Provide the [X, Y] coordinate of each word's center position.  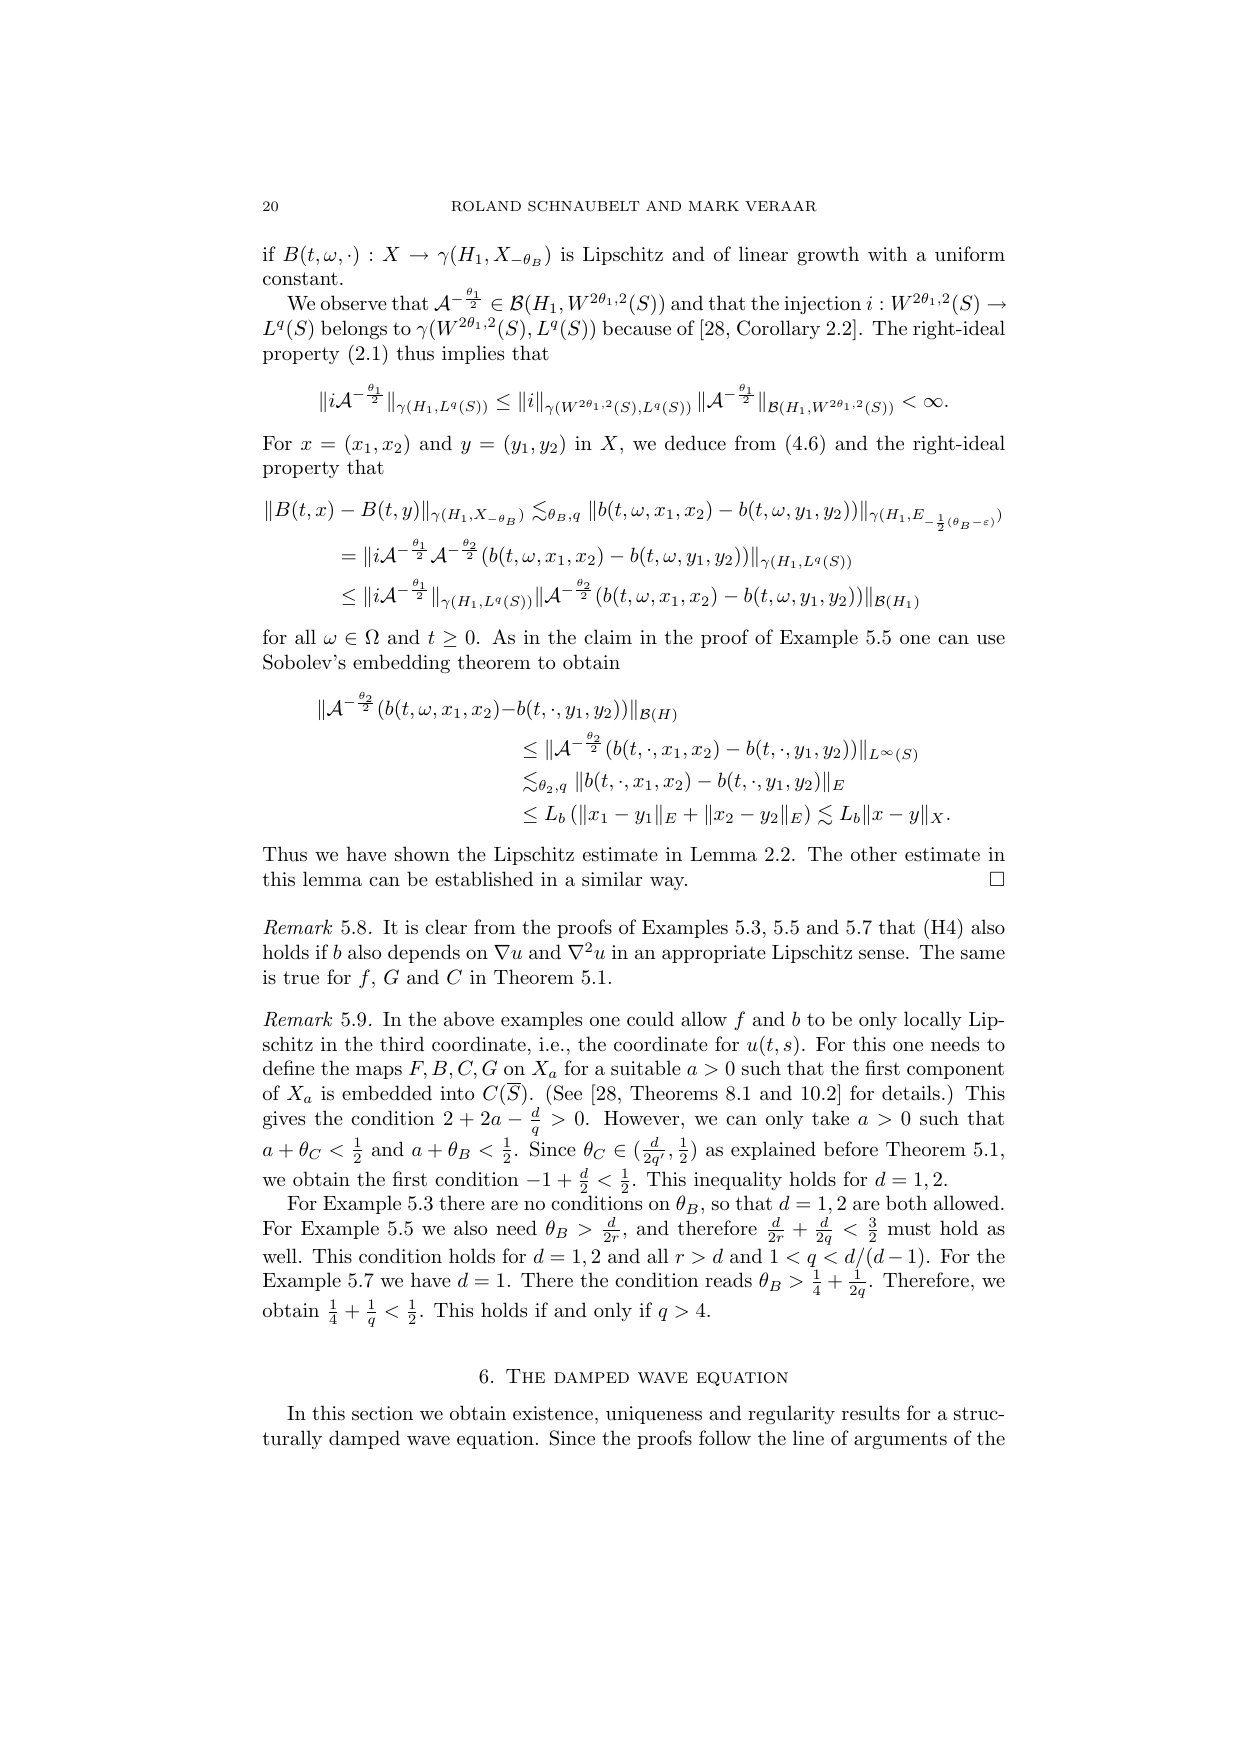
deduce [695, 443]
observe [354, 302]
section [382, 1413]
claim [608, 636]
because [636, 328]
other [874, 853]
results [871, 1413]
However [643, 1118]
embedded [387, 1092]
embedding [401, 664]
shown [422, 854]
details [911, 1093]
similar [612, 879]
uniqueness [654, 1415]
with [887, 253]
